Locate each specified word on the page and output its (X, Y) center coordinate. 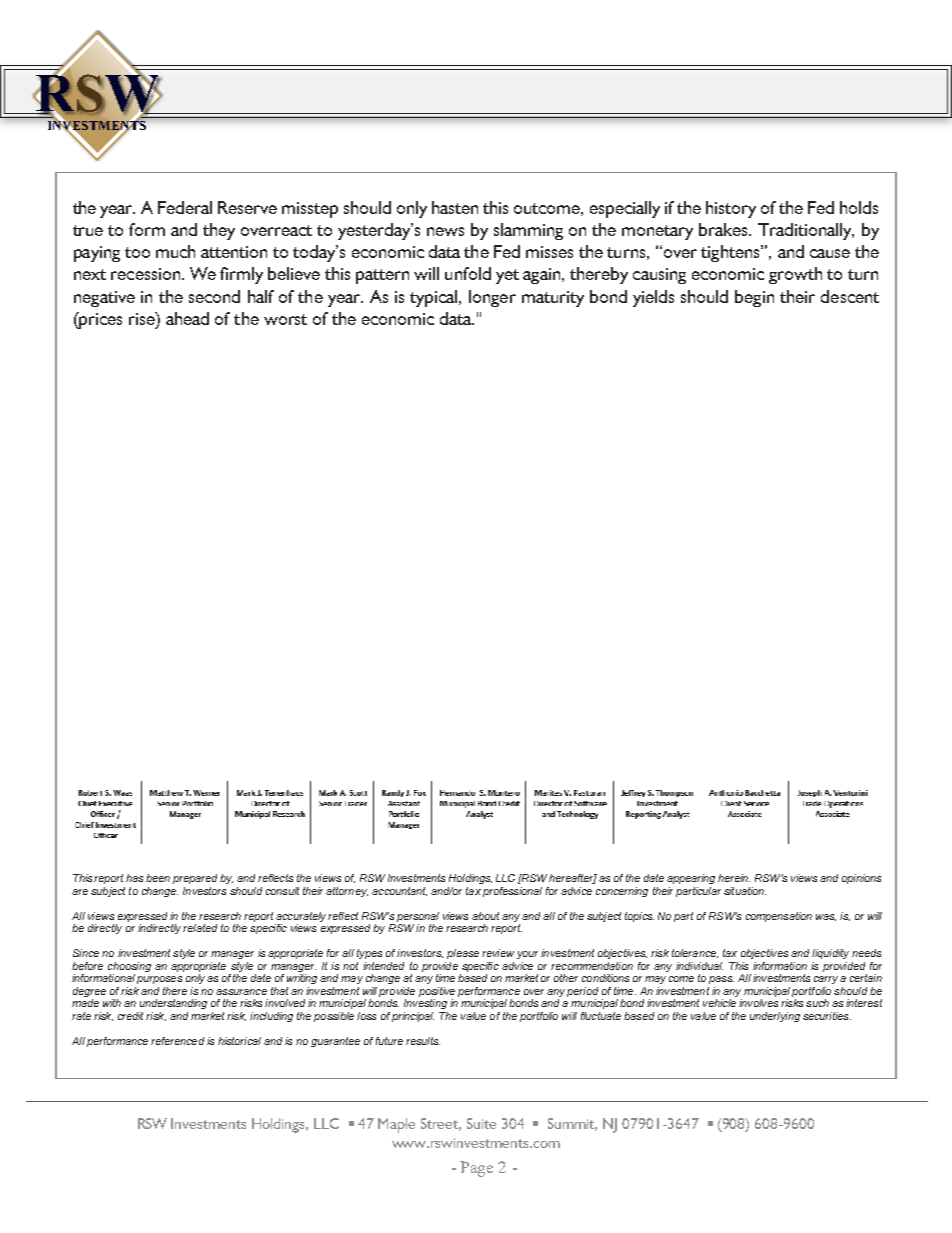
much (175, 251)
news (445, 231)
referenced (177, 1041)
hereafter (573, 879)
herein (734, 878)
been (158, 878)
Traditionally (806, 231)
